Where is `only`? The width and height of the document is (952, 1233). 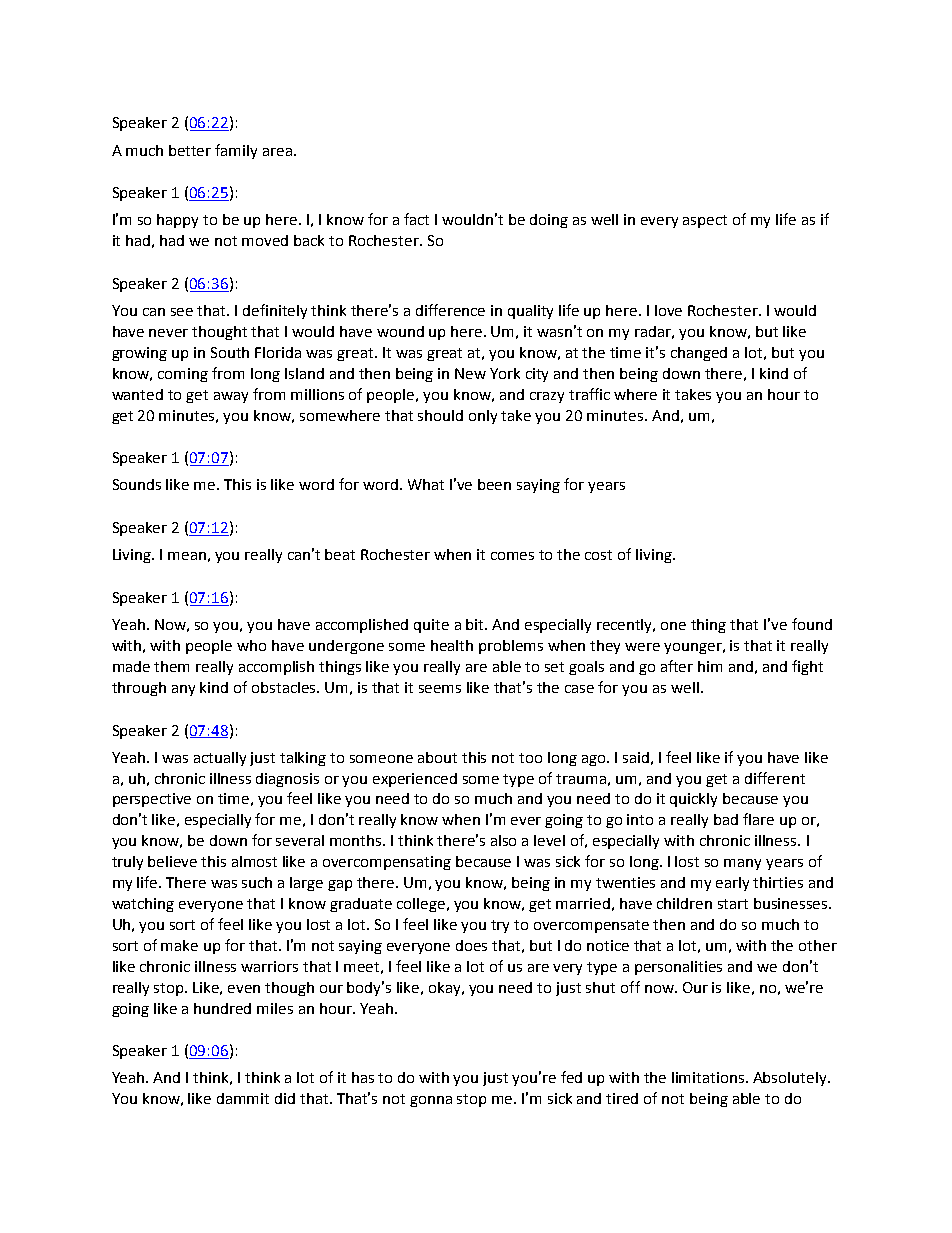
only is located at coordinates (483, 417).
